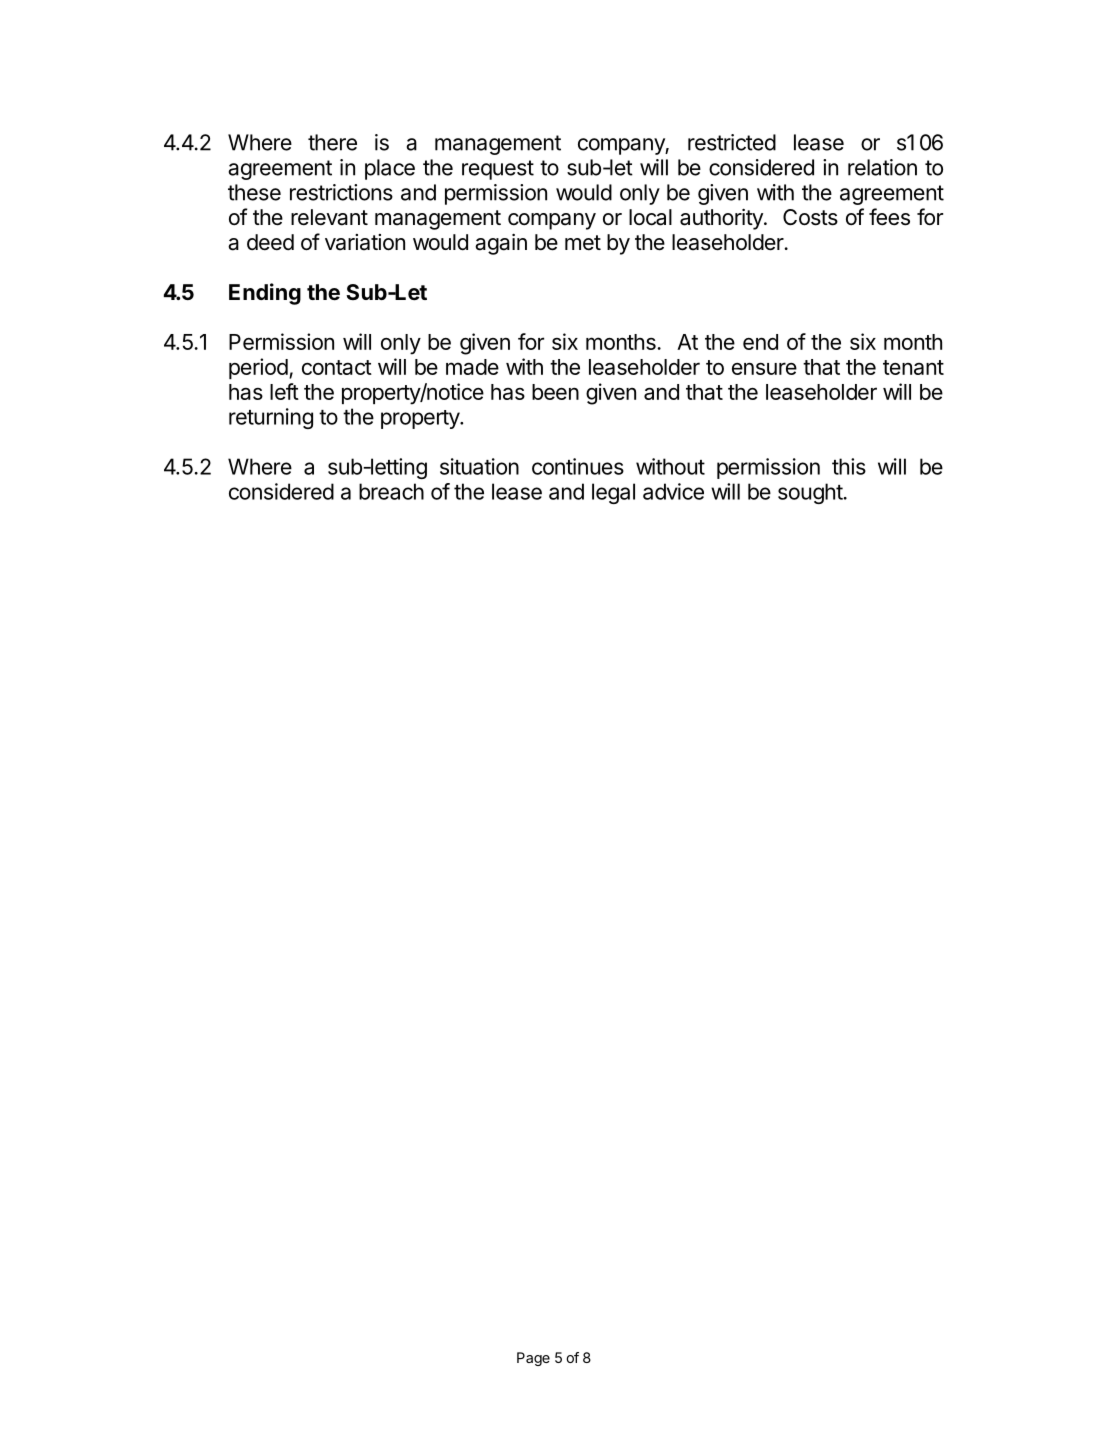 The width and height of the page is (1106, 1431). Describe the element at coordinates (810, 493) in the page. I see `sought` at that location.
